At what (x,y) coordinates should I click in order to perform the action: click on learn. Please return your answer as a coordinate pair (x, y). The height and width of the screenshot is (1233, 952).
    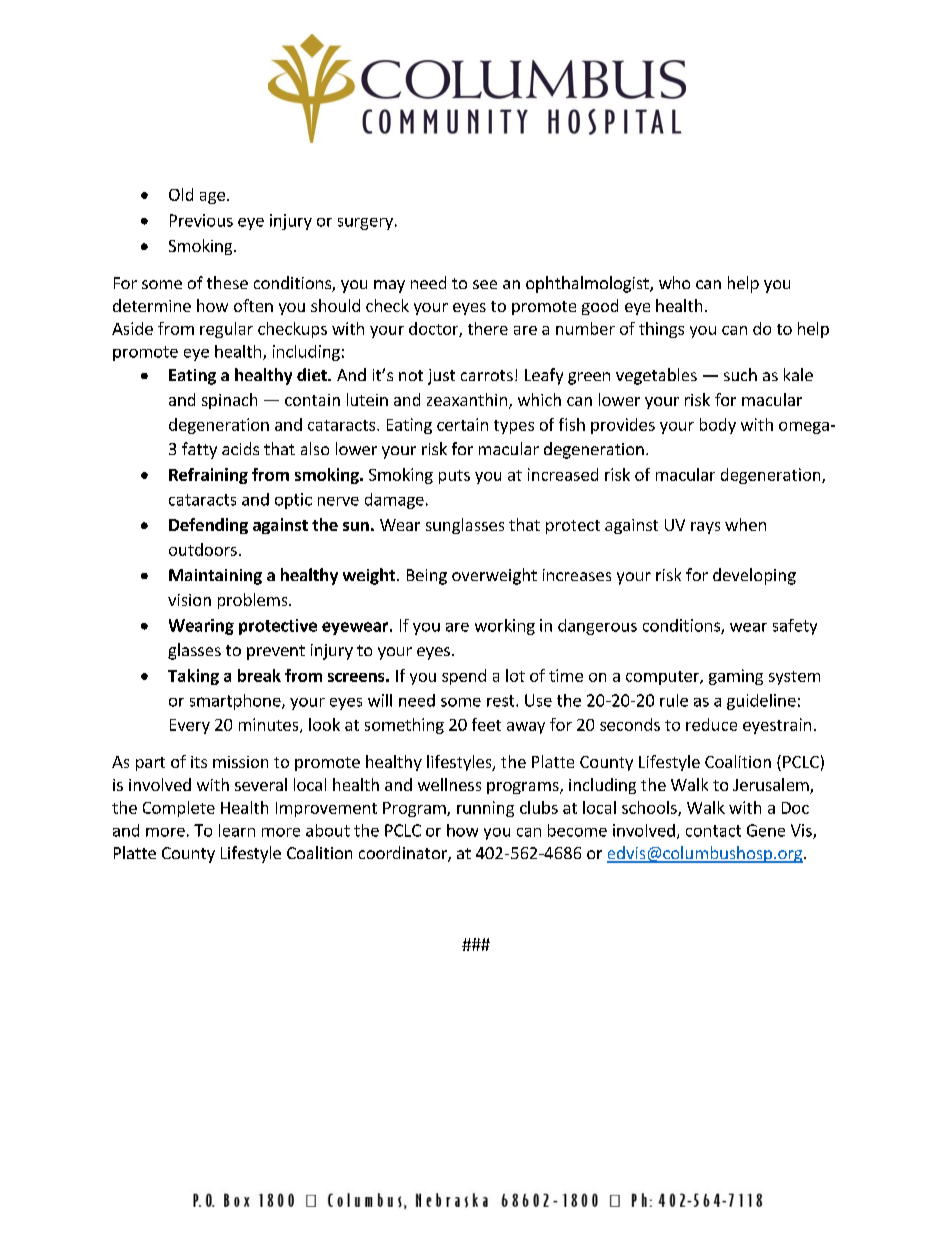
    Looking at the image, I should click on (237, 830).
